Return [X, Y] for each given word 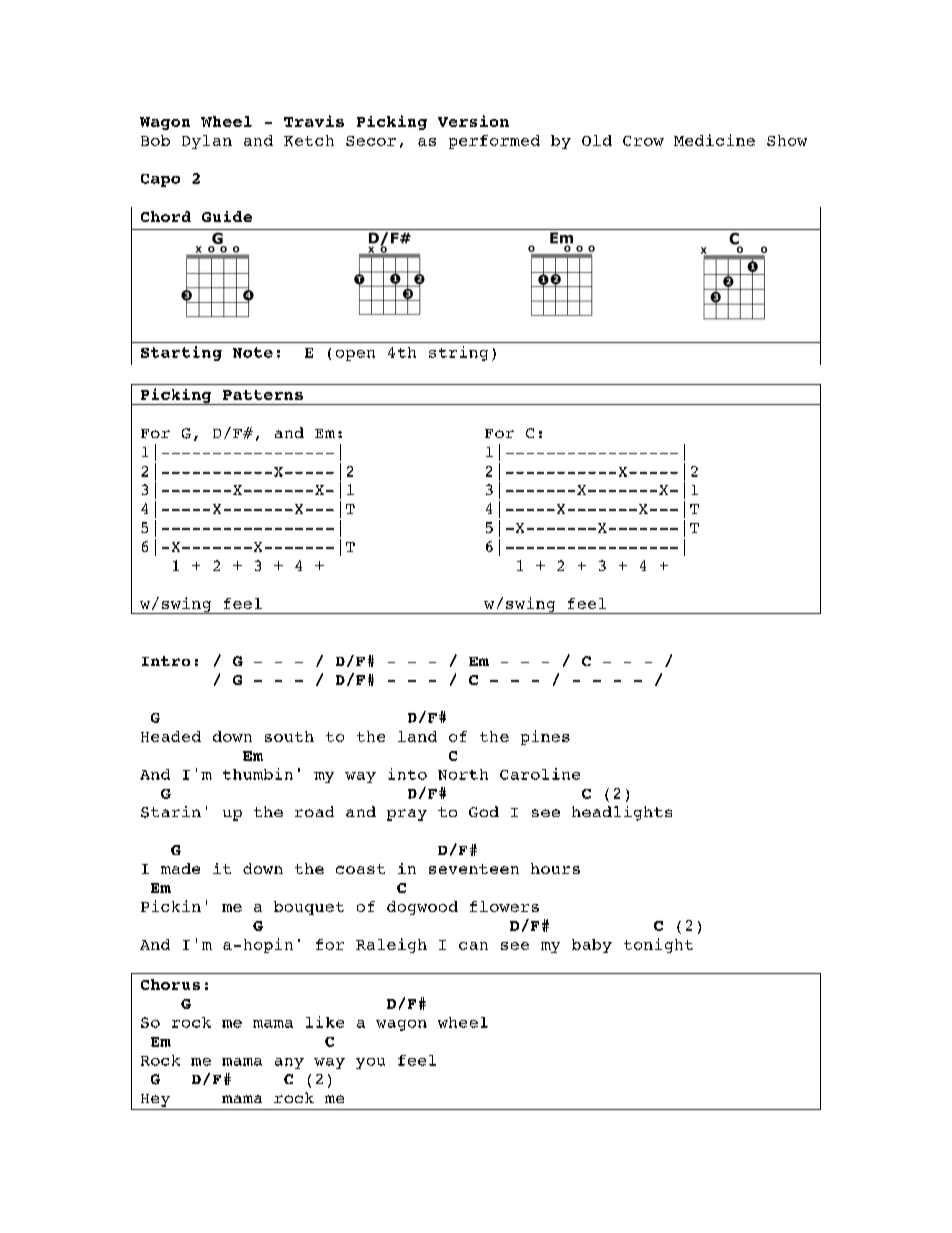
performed [494, 142]
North [463, 774]
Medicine [714, 140]
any [289, 1063]
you [370, 1063]
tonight [658, 945]
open [355, 355]
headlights [622, 813]
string [458, 353]
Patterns [263, 395]
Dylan [207, 142]
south [289, 736]
